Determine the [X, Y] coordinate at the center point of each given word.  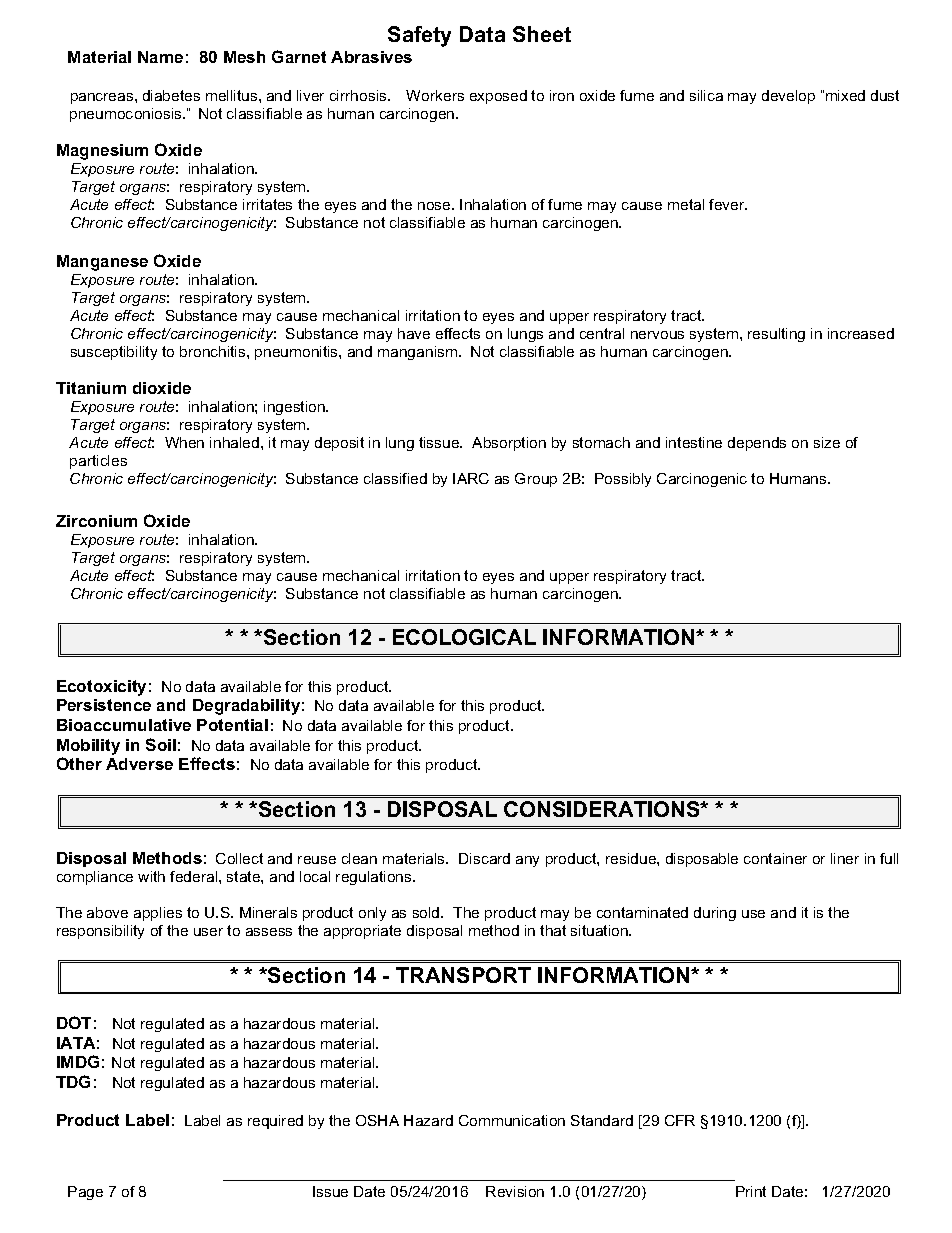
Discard [484, 858]
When [184, 442]
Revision [515, 1191]
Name [160, 57]
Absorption [509, 444]
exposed [498, 97]
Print [751, 1191]
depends [757, 444]
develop [788, 97]
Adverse [139, 764]
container [775, 858]
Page [85, 1193]
